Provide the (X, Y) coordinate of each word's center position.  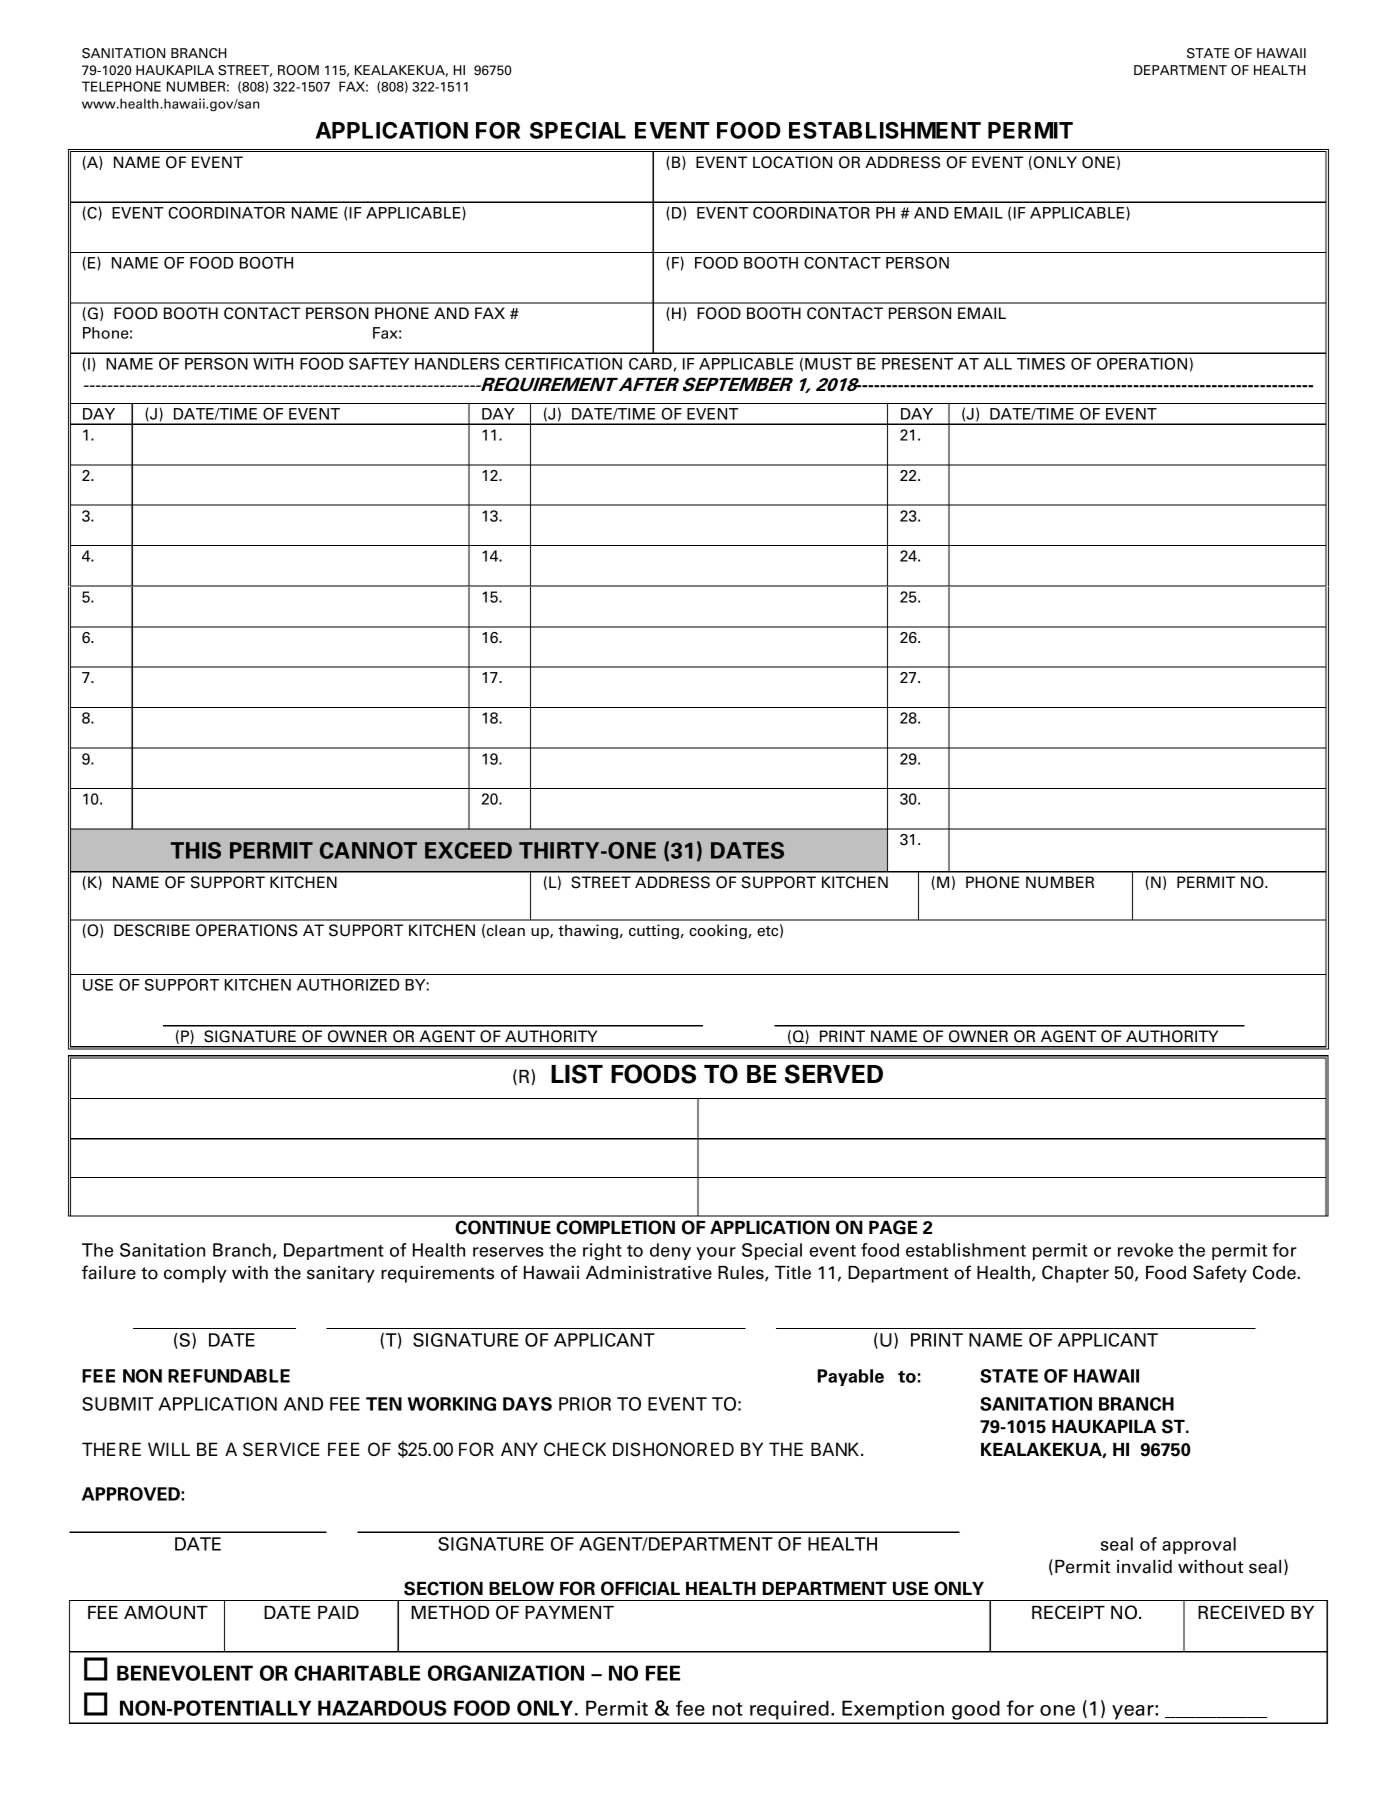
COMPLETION (615, 1227)
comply (195, 1274)
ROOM (298, 70)
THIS (196, 850)
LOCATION (792, 162)
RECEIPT (1068, 1612)
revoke (1145, 1250)
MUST (828, 364)
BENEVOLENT (185, 1673)
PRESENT (917, 364)
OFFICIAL (640, 1588)
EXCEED (468, 850)
